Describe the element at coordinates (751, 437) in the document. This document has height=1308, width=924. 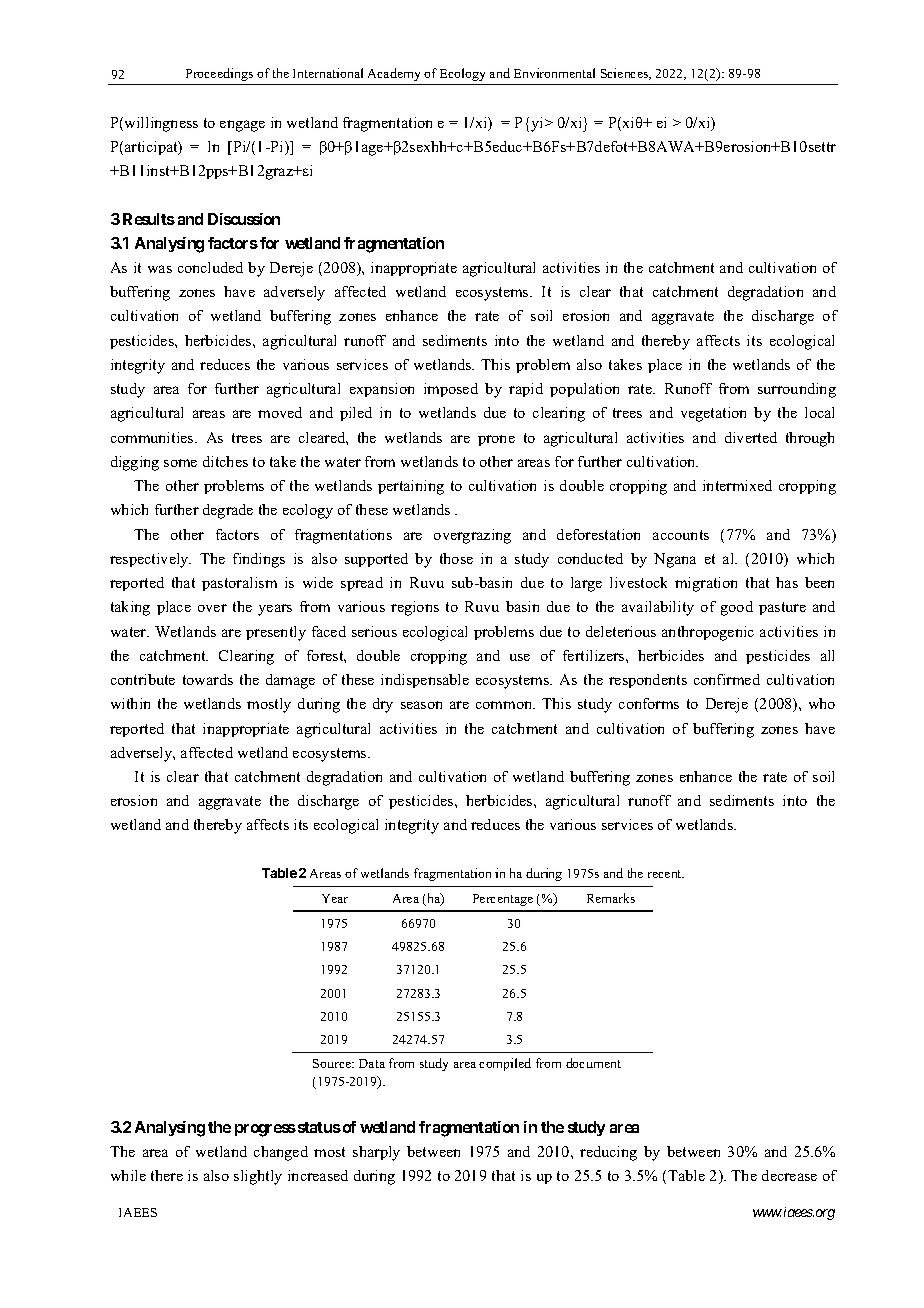
I see `diverted` at that location.
